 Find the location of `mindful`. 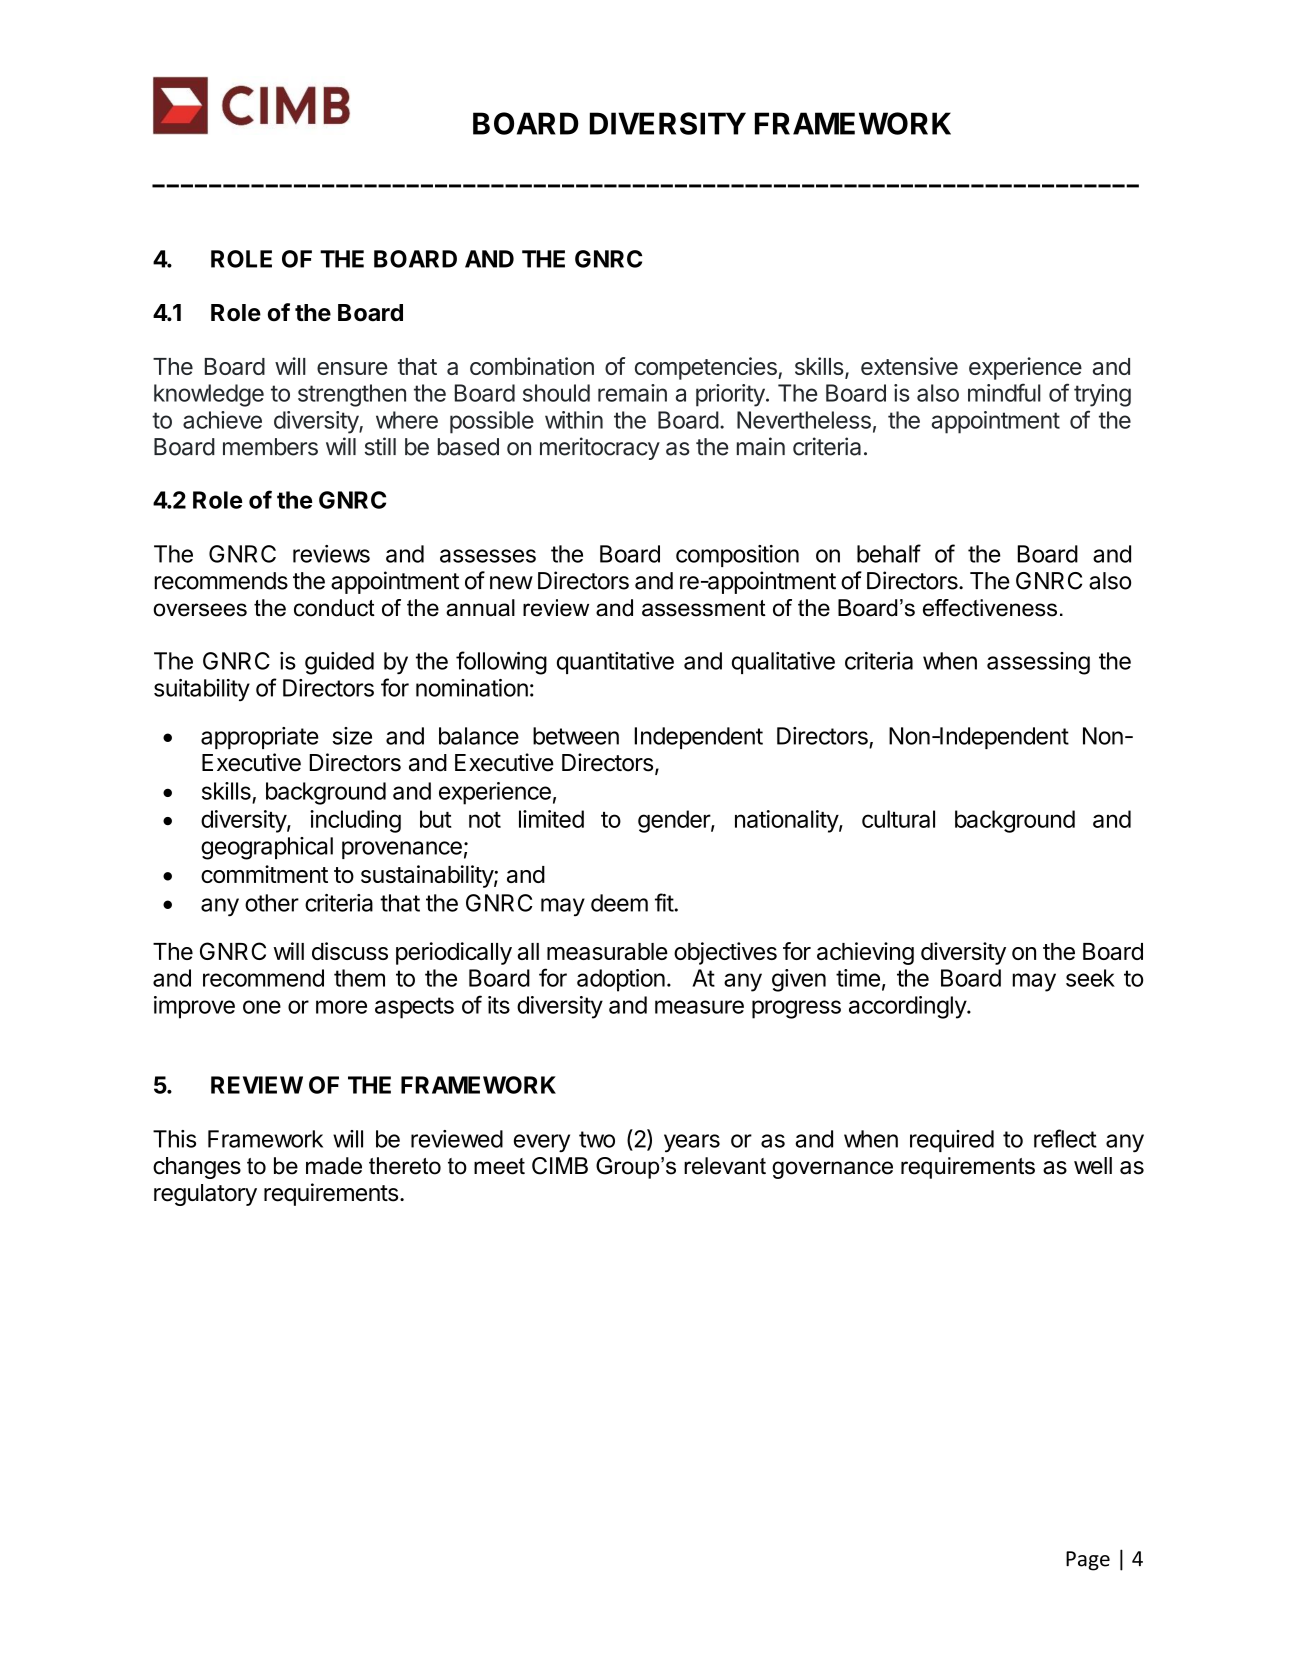

mindful is located at coordinates (1004, 392).
